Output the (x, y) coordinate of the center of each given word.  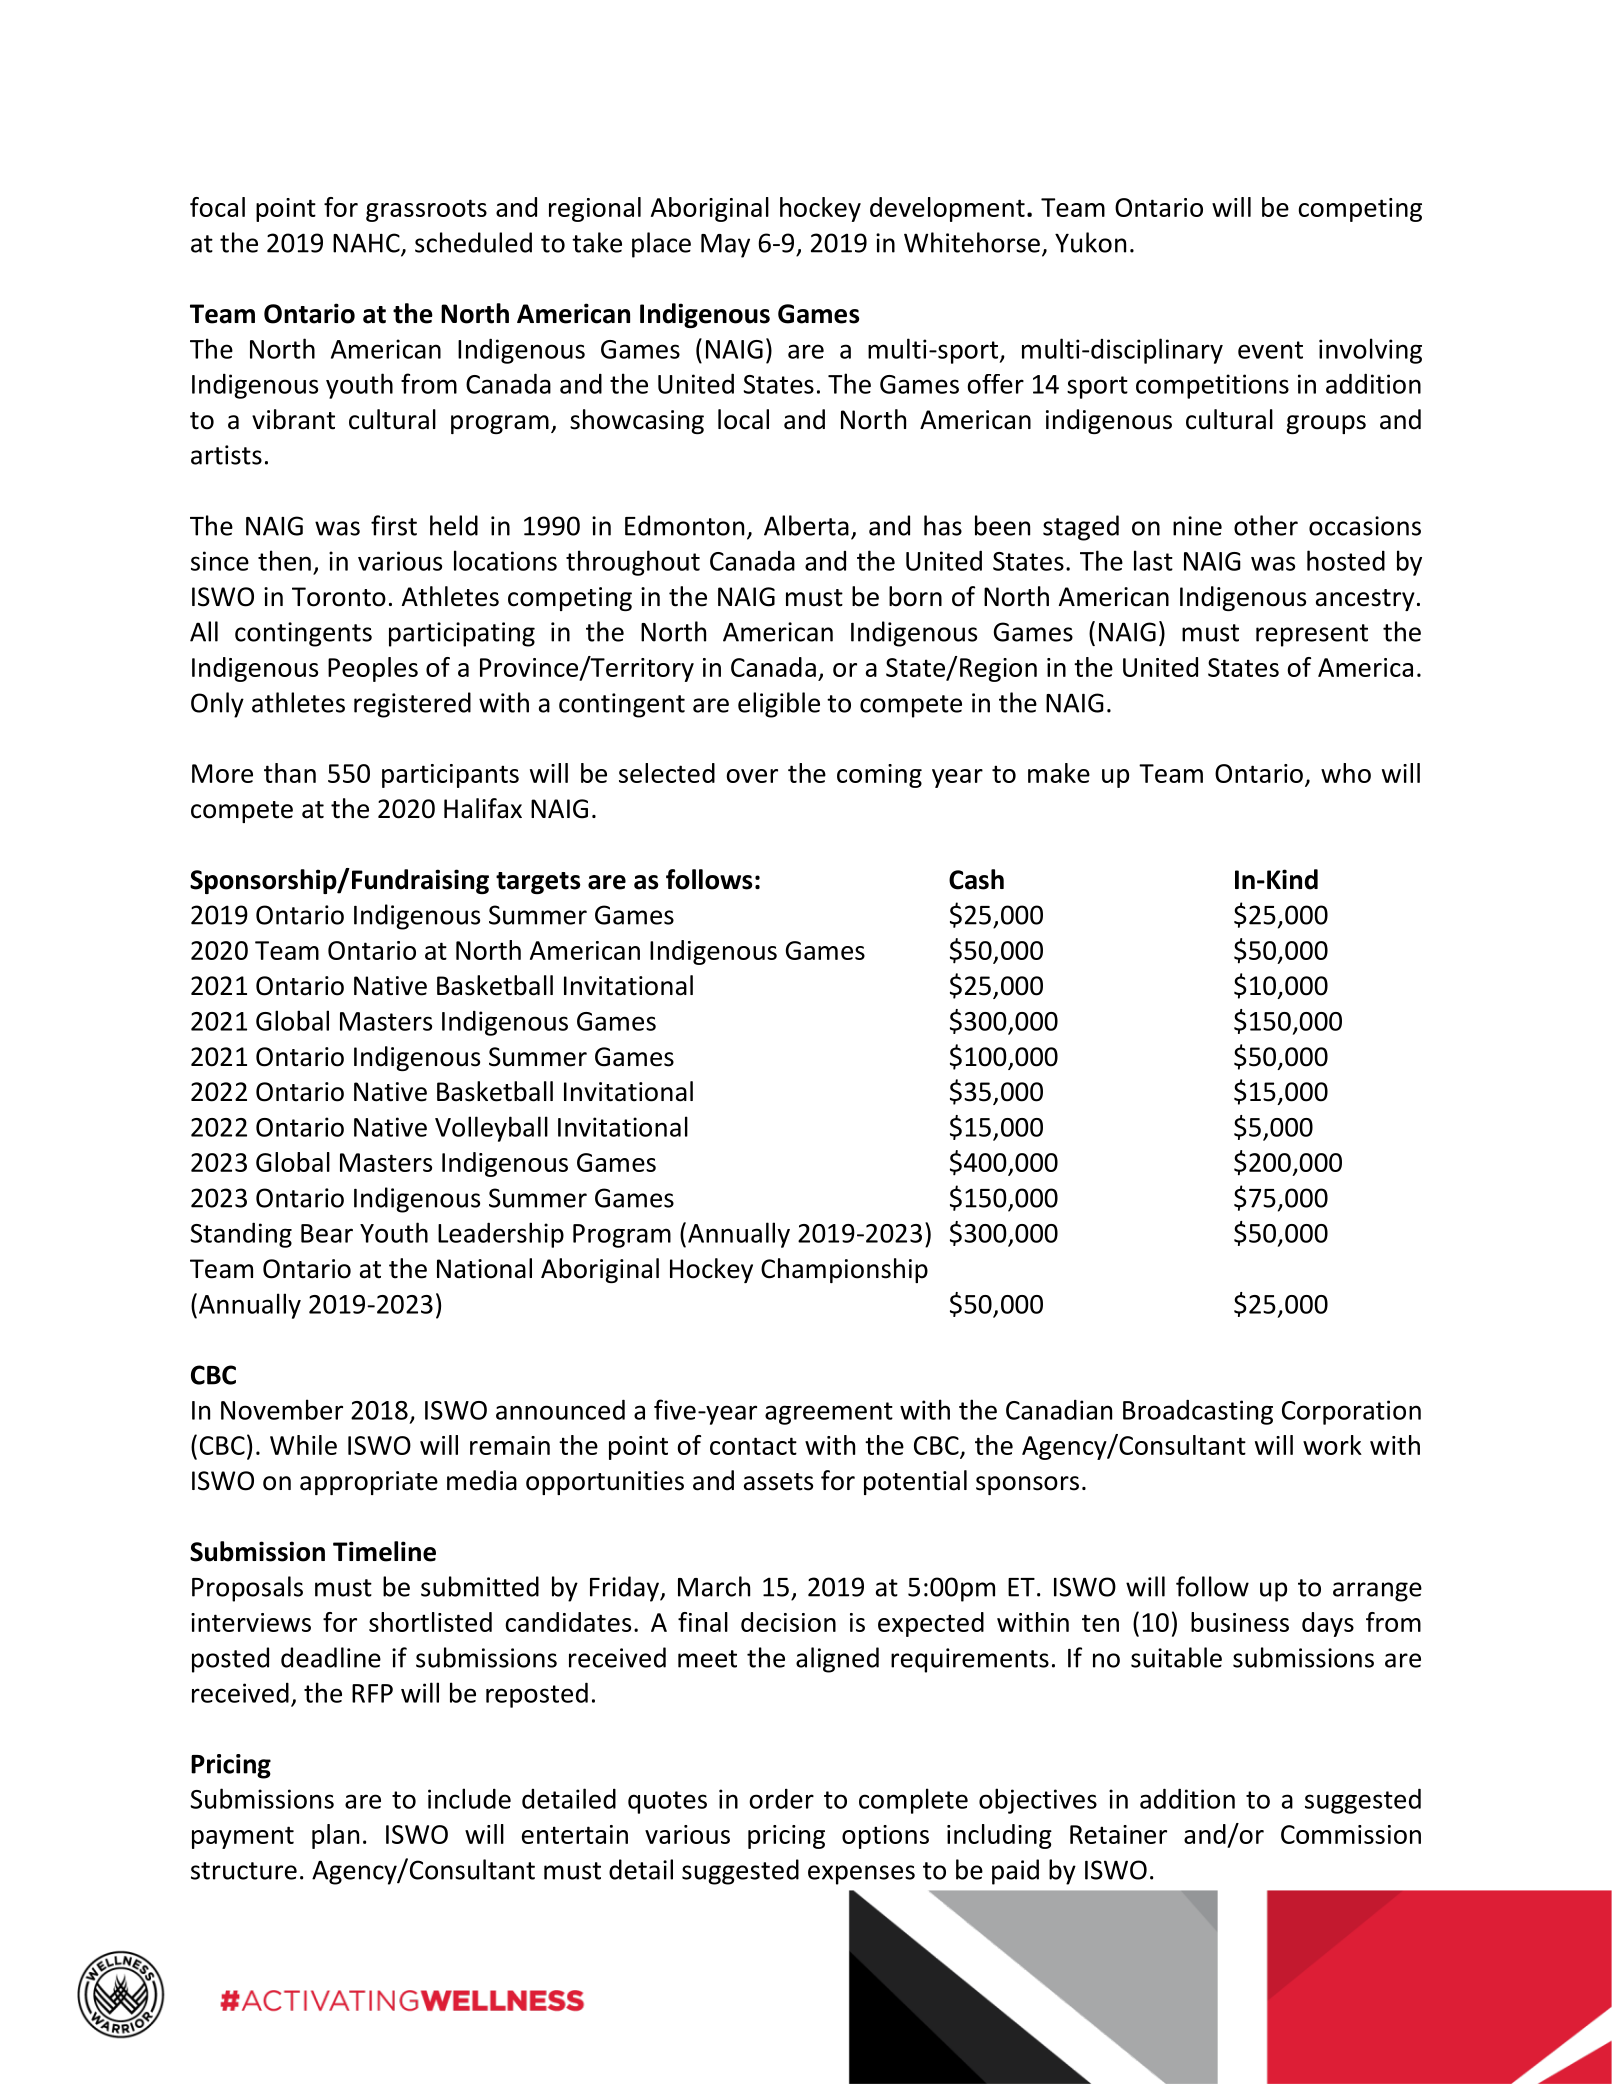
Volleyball (491, 1129)
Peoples (373, 669)
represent (1312, 635)
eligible (779, 705)
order (781, 1798)
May (725, 246)
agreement (829, 1413)
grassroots (426, 210)
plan (335, 1836)
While (303, 1445)
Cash (976, 879)
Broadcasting (1198, 1412)
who (1346, 773)
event (1270, 350)
